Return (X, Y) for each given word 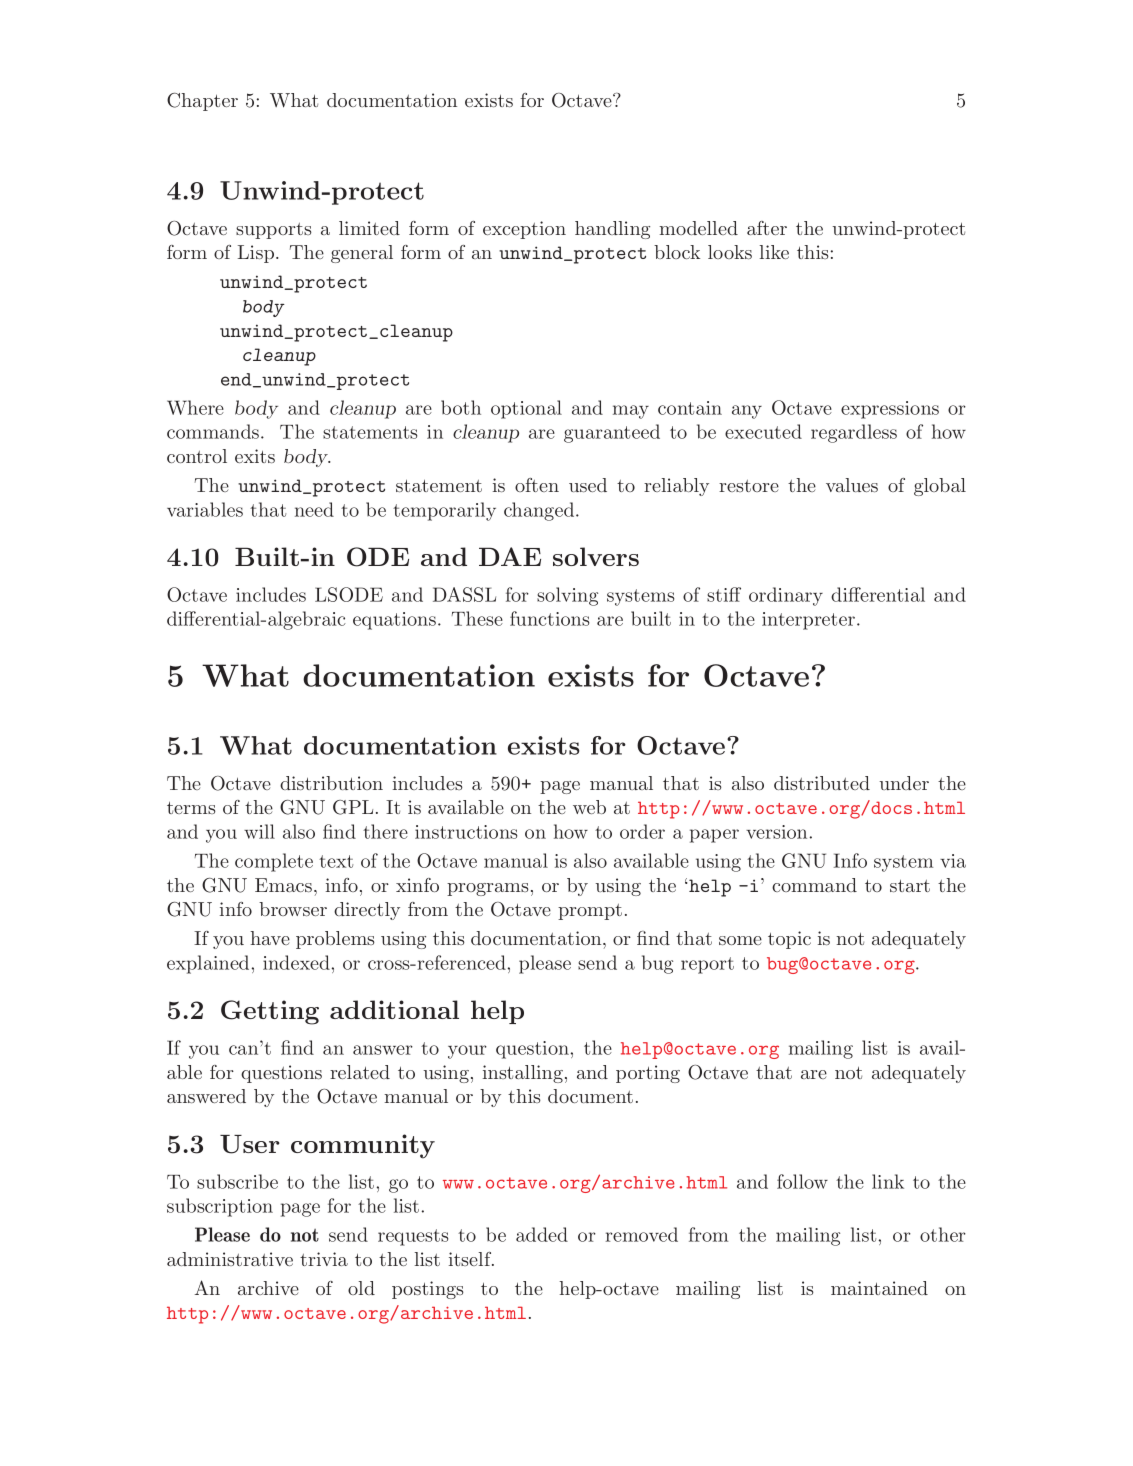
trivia (324, 1259)
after (767, 228)
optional (526, 409)
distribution (331, 783)
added (542, 1234)
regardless (854, 433)
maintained (879, 1288)
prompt (590, 912)
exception (524, 230)
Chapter (202, 102)
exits (255, 456)
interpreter (808, 621)
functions (549, 618)
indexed (296, 962)
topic (789, 940)
